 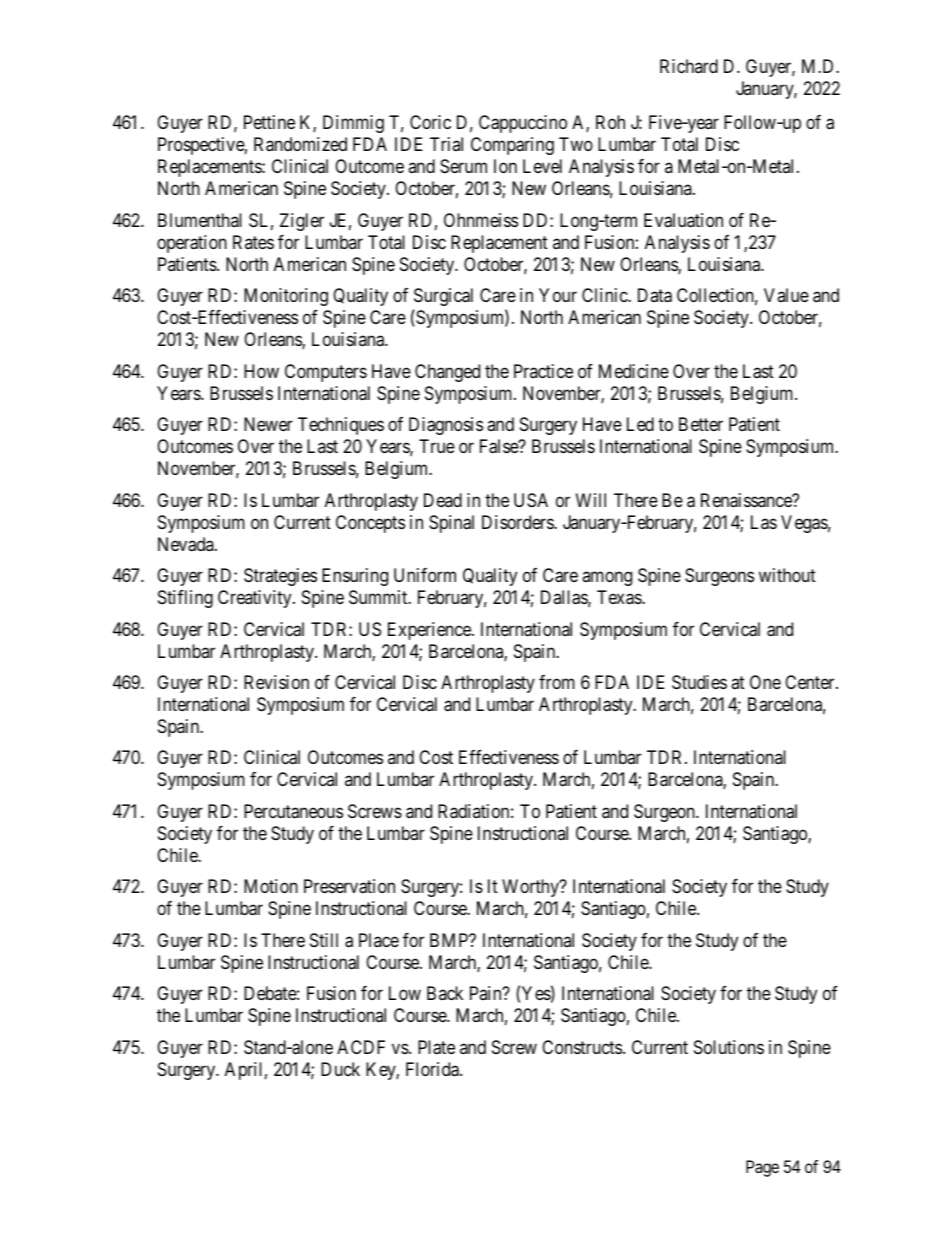 What do you see at coordinates (340, 1069) in the screenshot?
I see `Duck` at bounding box center [340, 1069].
